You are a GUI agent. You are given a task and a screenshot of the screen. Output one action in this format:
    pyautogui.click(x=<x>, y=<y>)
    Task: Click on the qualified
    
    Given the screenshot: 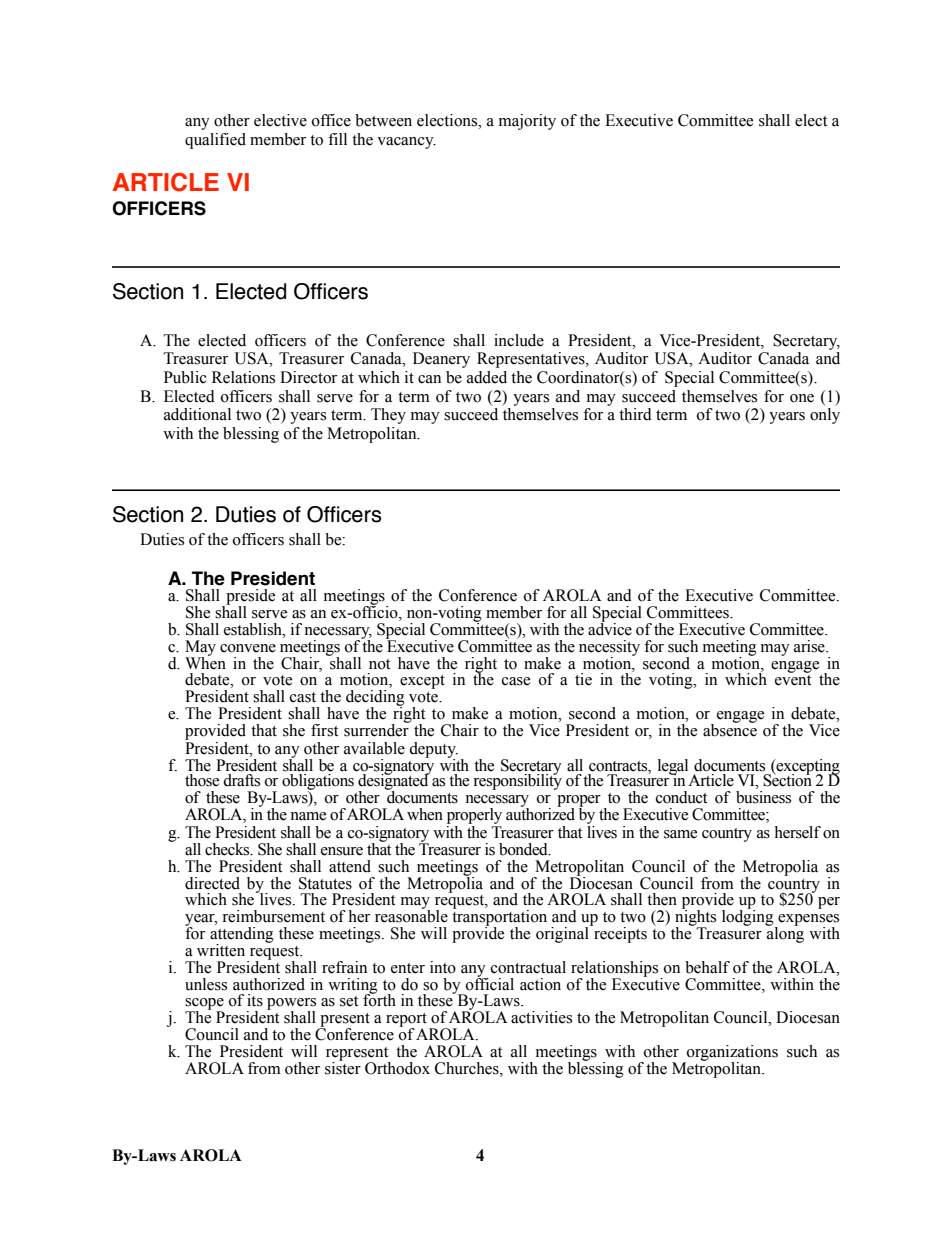 What is the action you would take?
    pyautogui.click(x=215, y=141)
